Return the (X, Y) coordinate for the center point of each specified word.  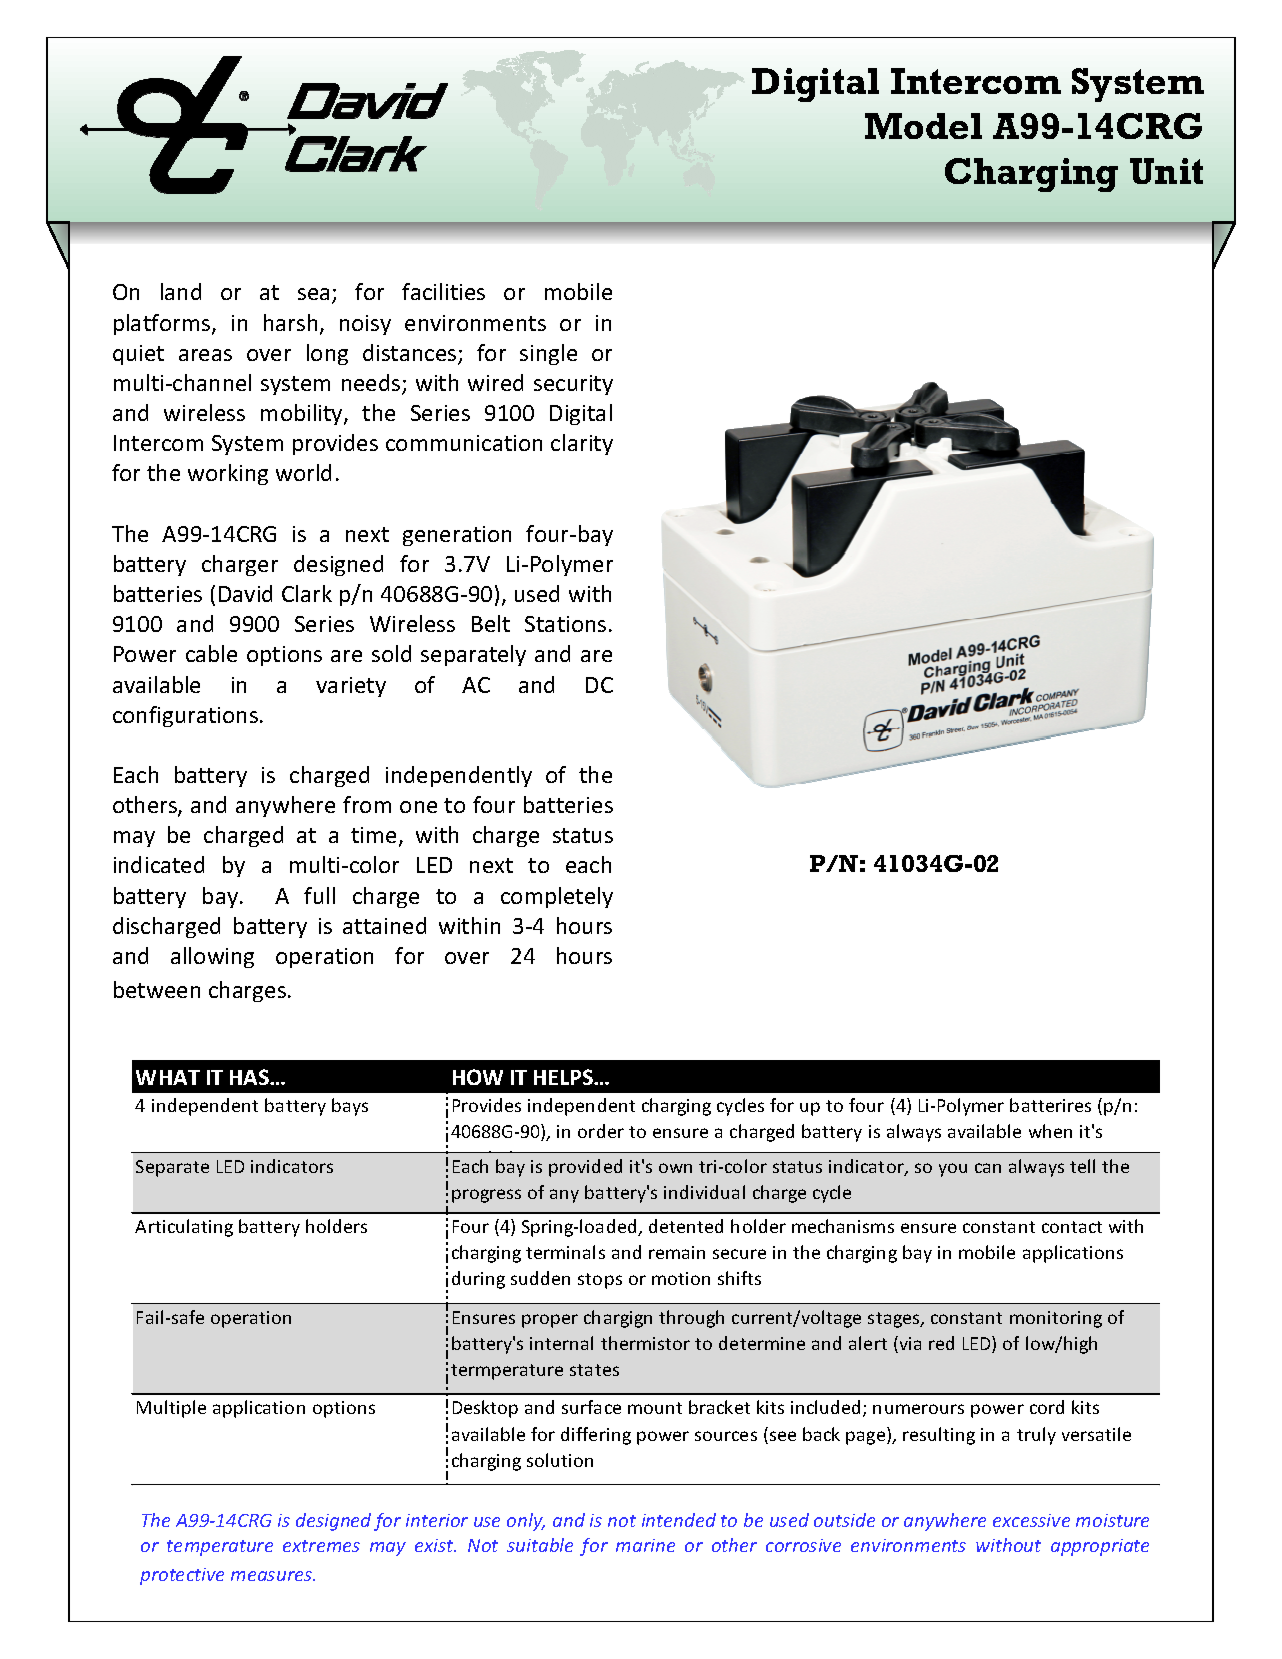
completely (557, 897)
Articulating (184, 1228)
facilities (443, 291)
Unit (1166, 171)
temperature (220, 1548)
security (573, 385)
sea (313, 294)
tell (1082, 1166)
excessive (1031, 1520)
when (1050, 1131)
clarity (582, 444)
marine (645, 1545)
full (319, 895)
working (228, 474)
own (675, 1168)
